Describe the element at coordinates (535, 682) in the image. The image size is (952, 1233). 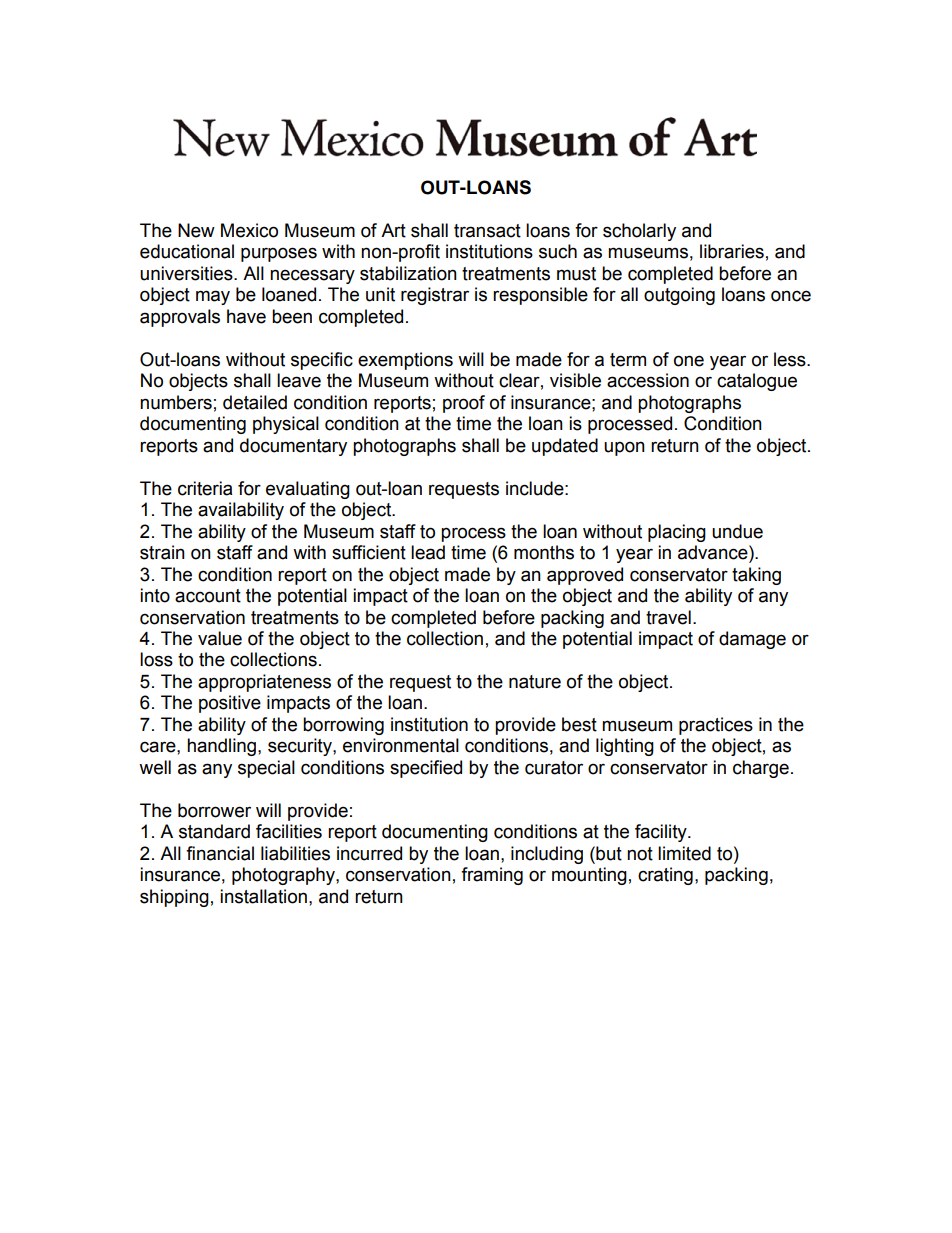
I see `nature` at that location.
